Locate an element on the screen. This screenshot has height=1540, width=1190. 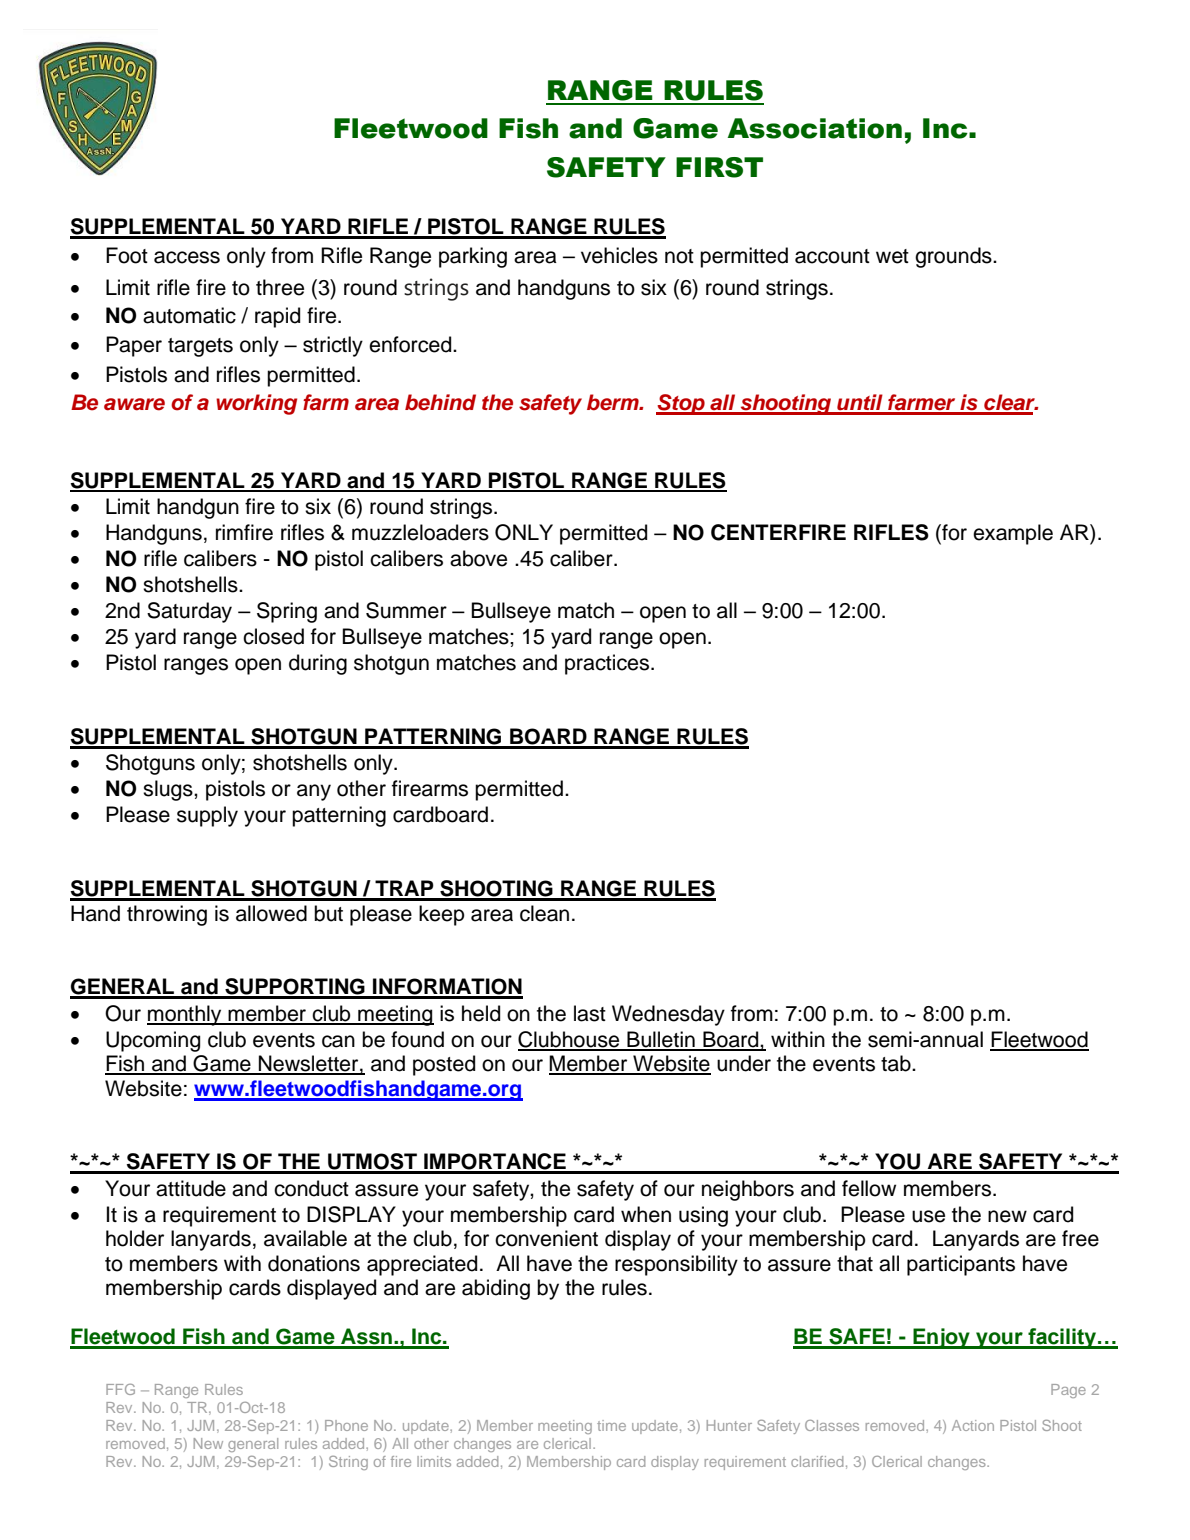
time is located at coordinates (611, 1425).
